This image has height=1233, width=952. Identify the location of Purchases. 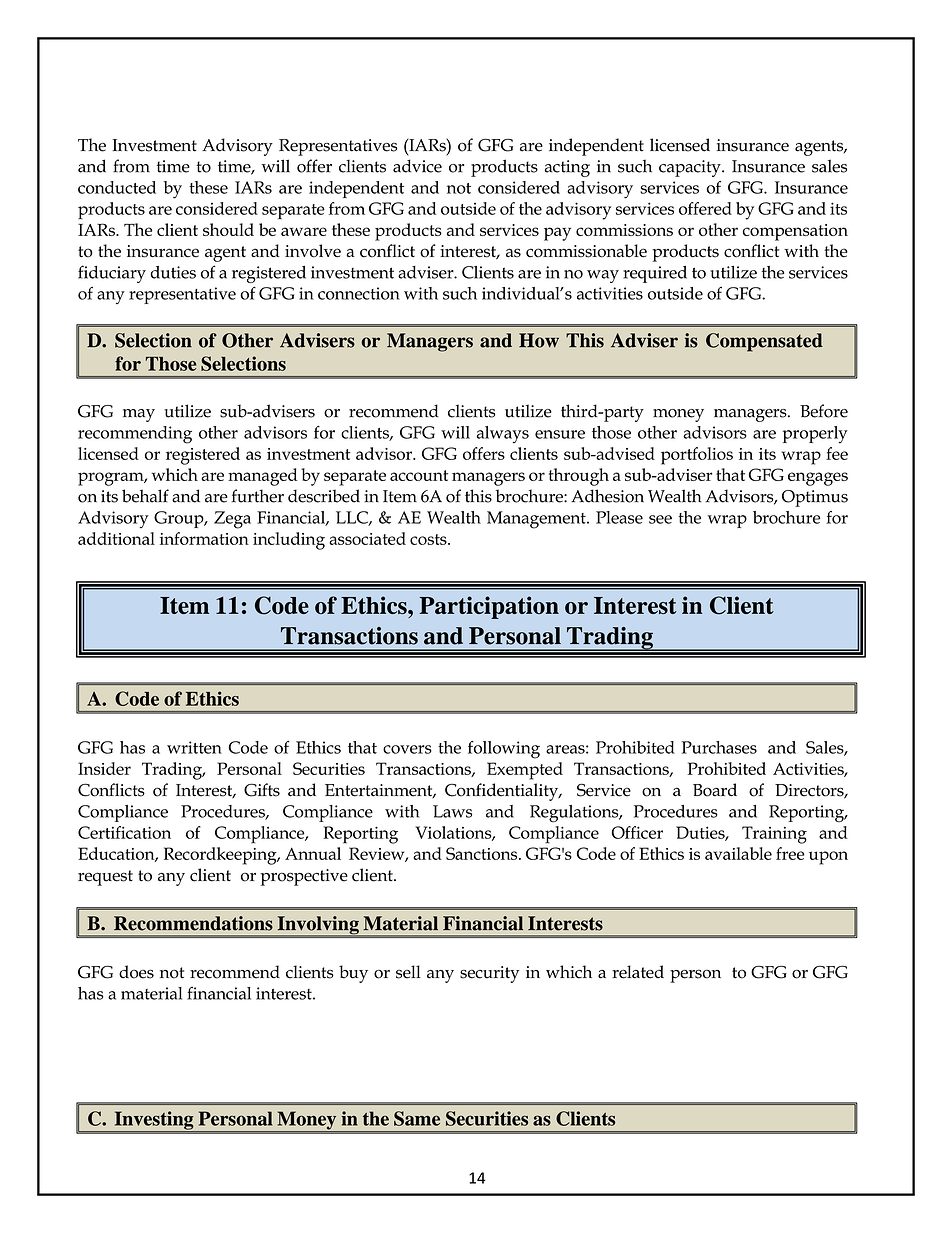
(719, 747).
